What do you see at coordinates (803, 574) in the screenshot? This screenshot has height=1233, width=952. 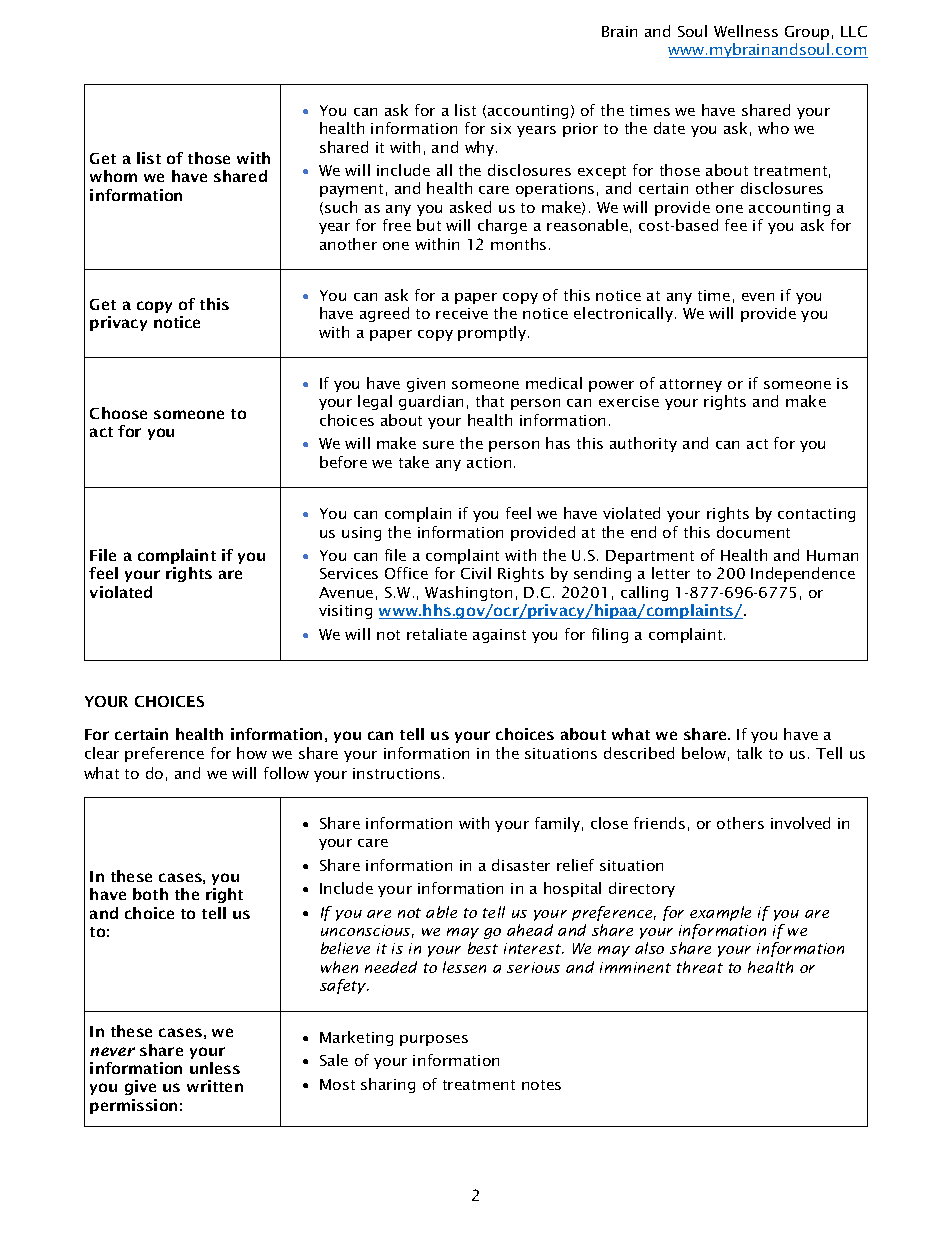 I see `Independence` at bounding box center [803, 574].
